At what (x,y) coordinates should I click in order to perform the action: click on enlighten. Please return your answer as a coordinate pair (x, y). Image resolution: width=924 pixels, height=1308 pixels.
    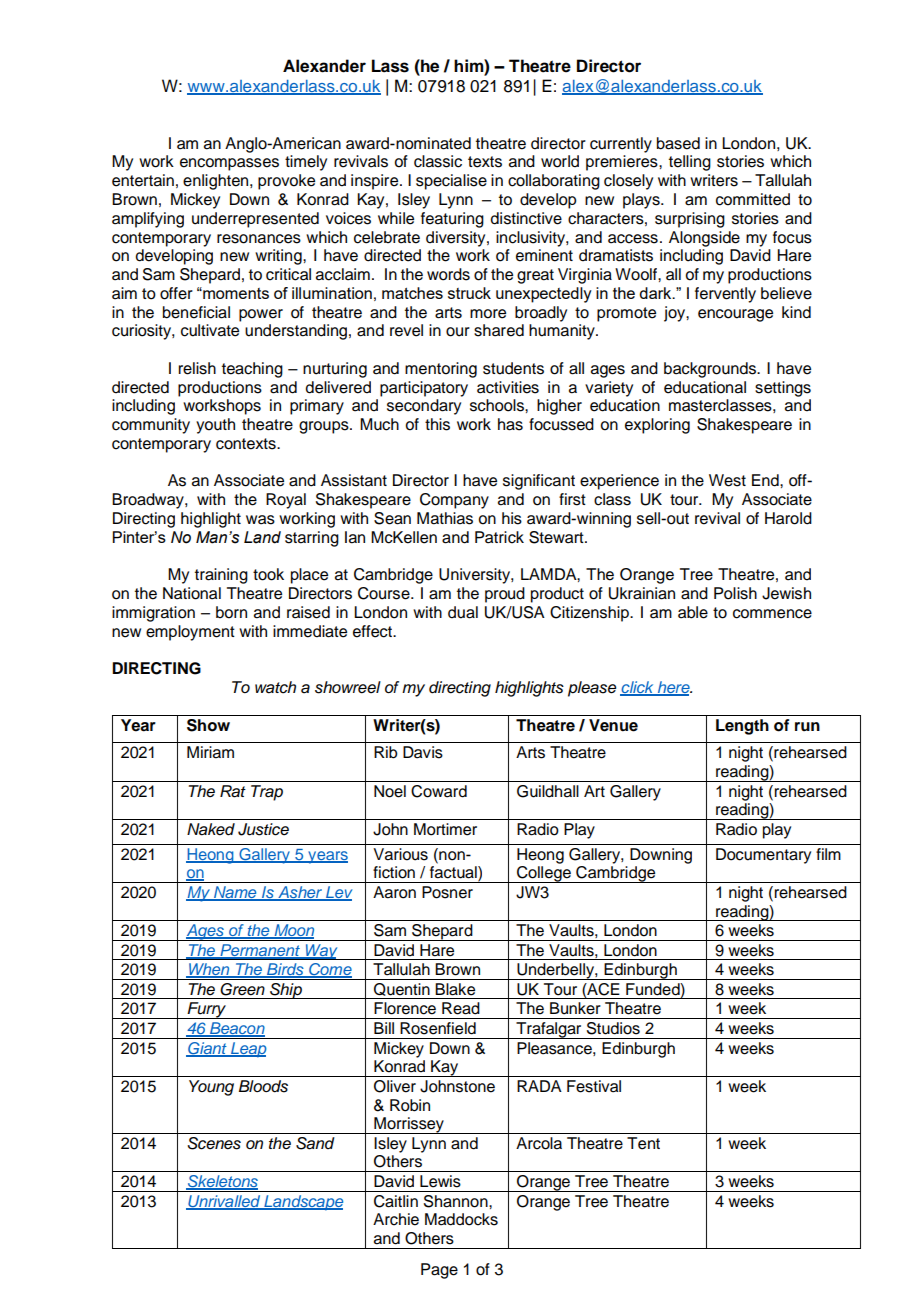
    Looking at the image, I should click on (217, 182).
